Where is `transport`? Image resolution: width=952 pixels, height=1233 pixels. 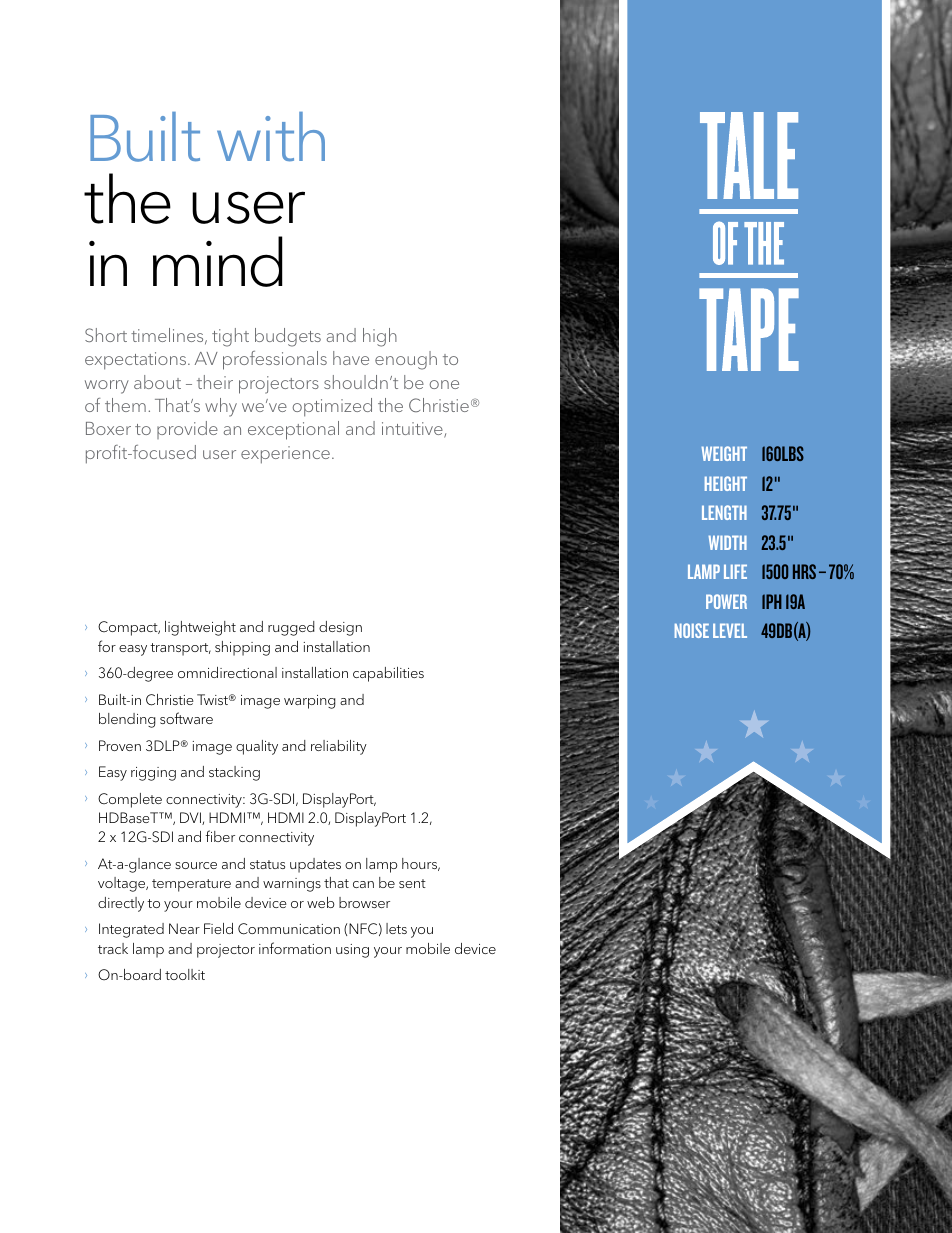 transport is located at coordinates (180, 649).
